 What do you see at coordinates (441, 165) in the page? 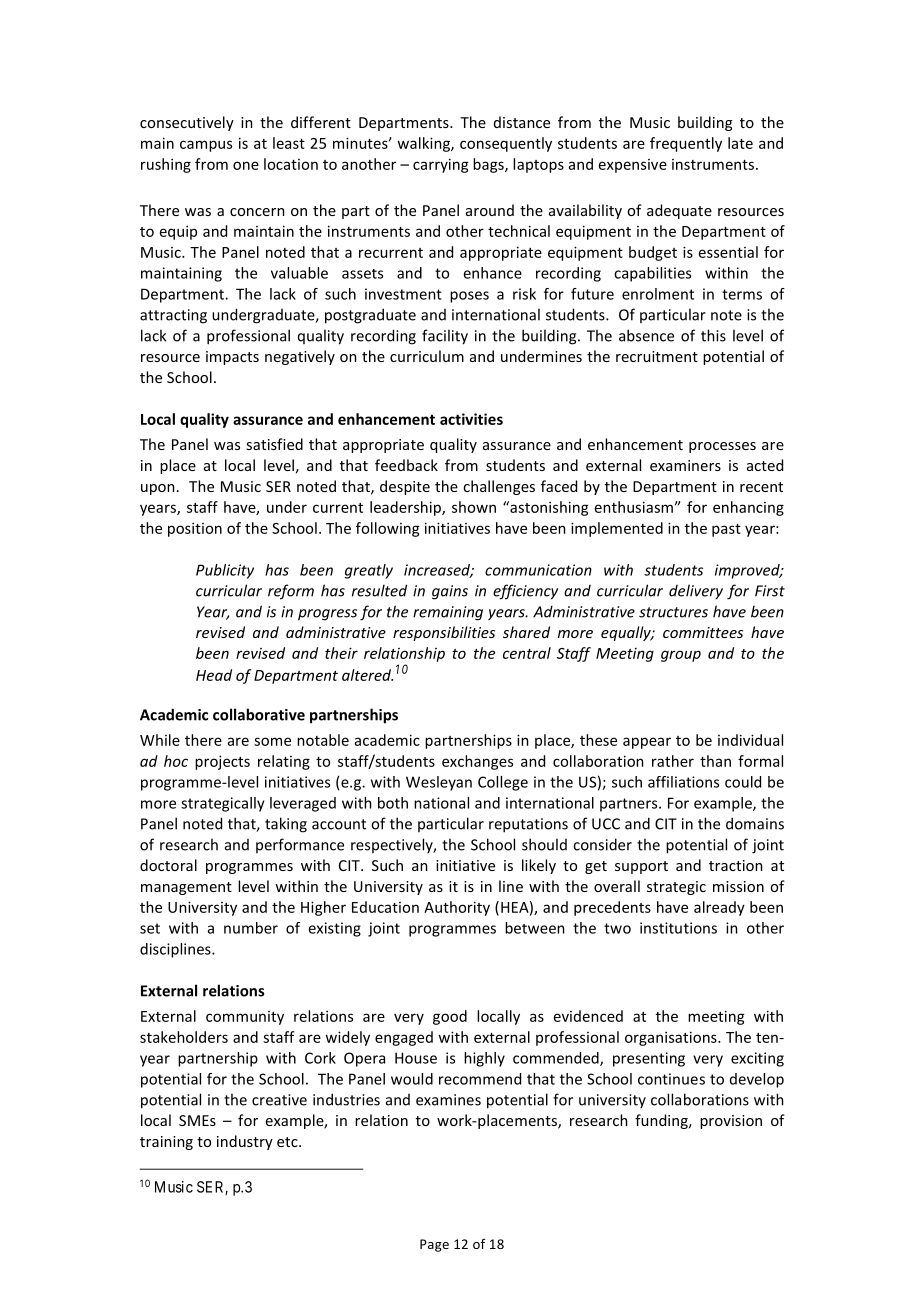
I see `carrying` at bounding box center [441, 165].
